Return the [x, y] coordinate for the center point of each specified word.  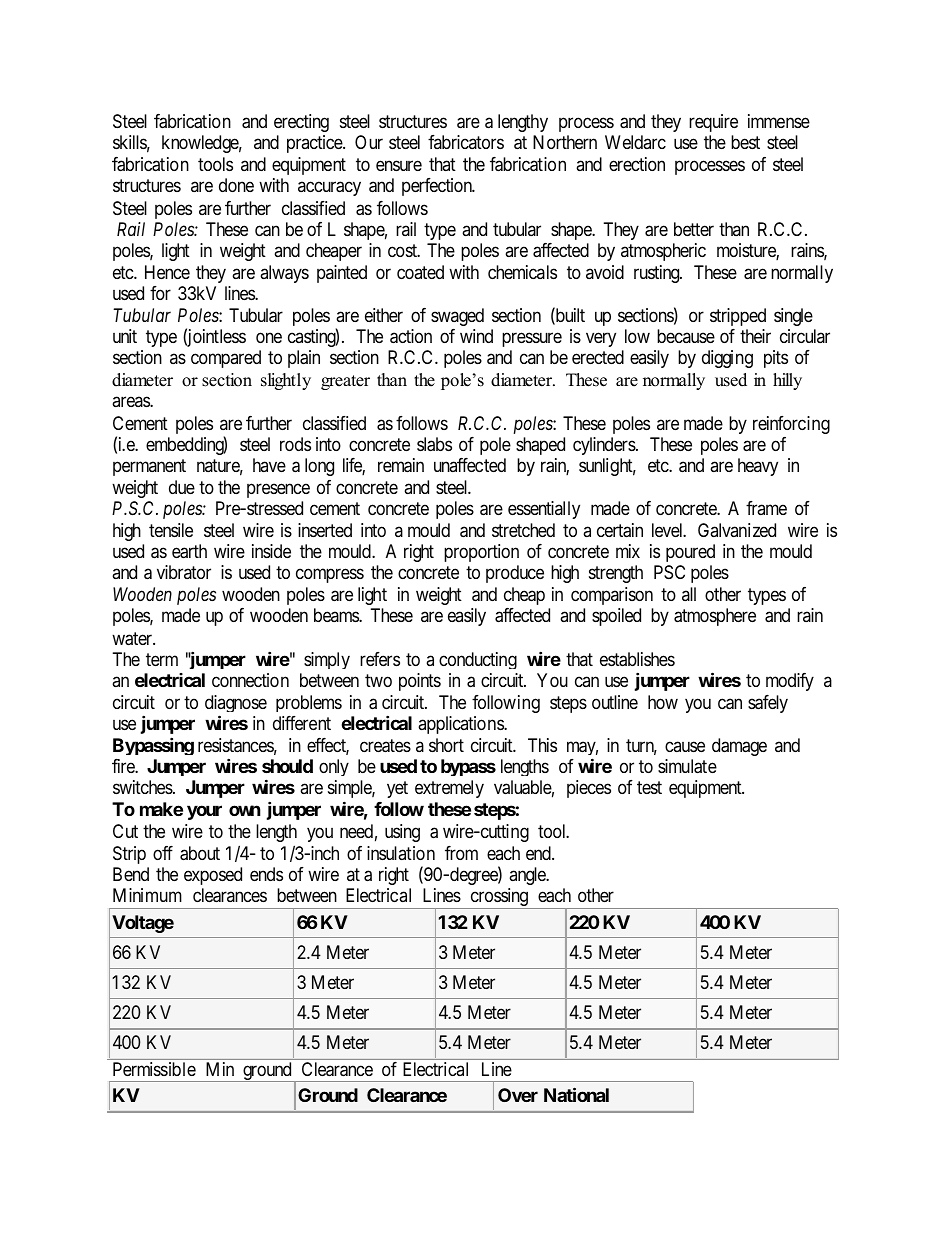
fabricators [466, 142]
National [576, 1094]
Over [518, 1095]
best [745, 142]
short [446, 745]
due [182, 487]
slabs [434, 444]
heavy [758, 467]
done [236, 185]
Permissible [154, 1069]
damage [739, 747]
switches [143, 787]
